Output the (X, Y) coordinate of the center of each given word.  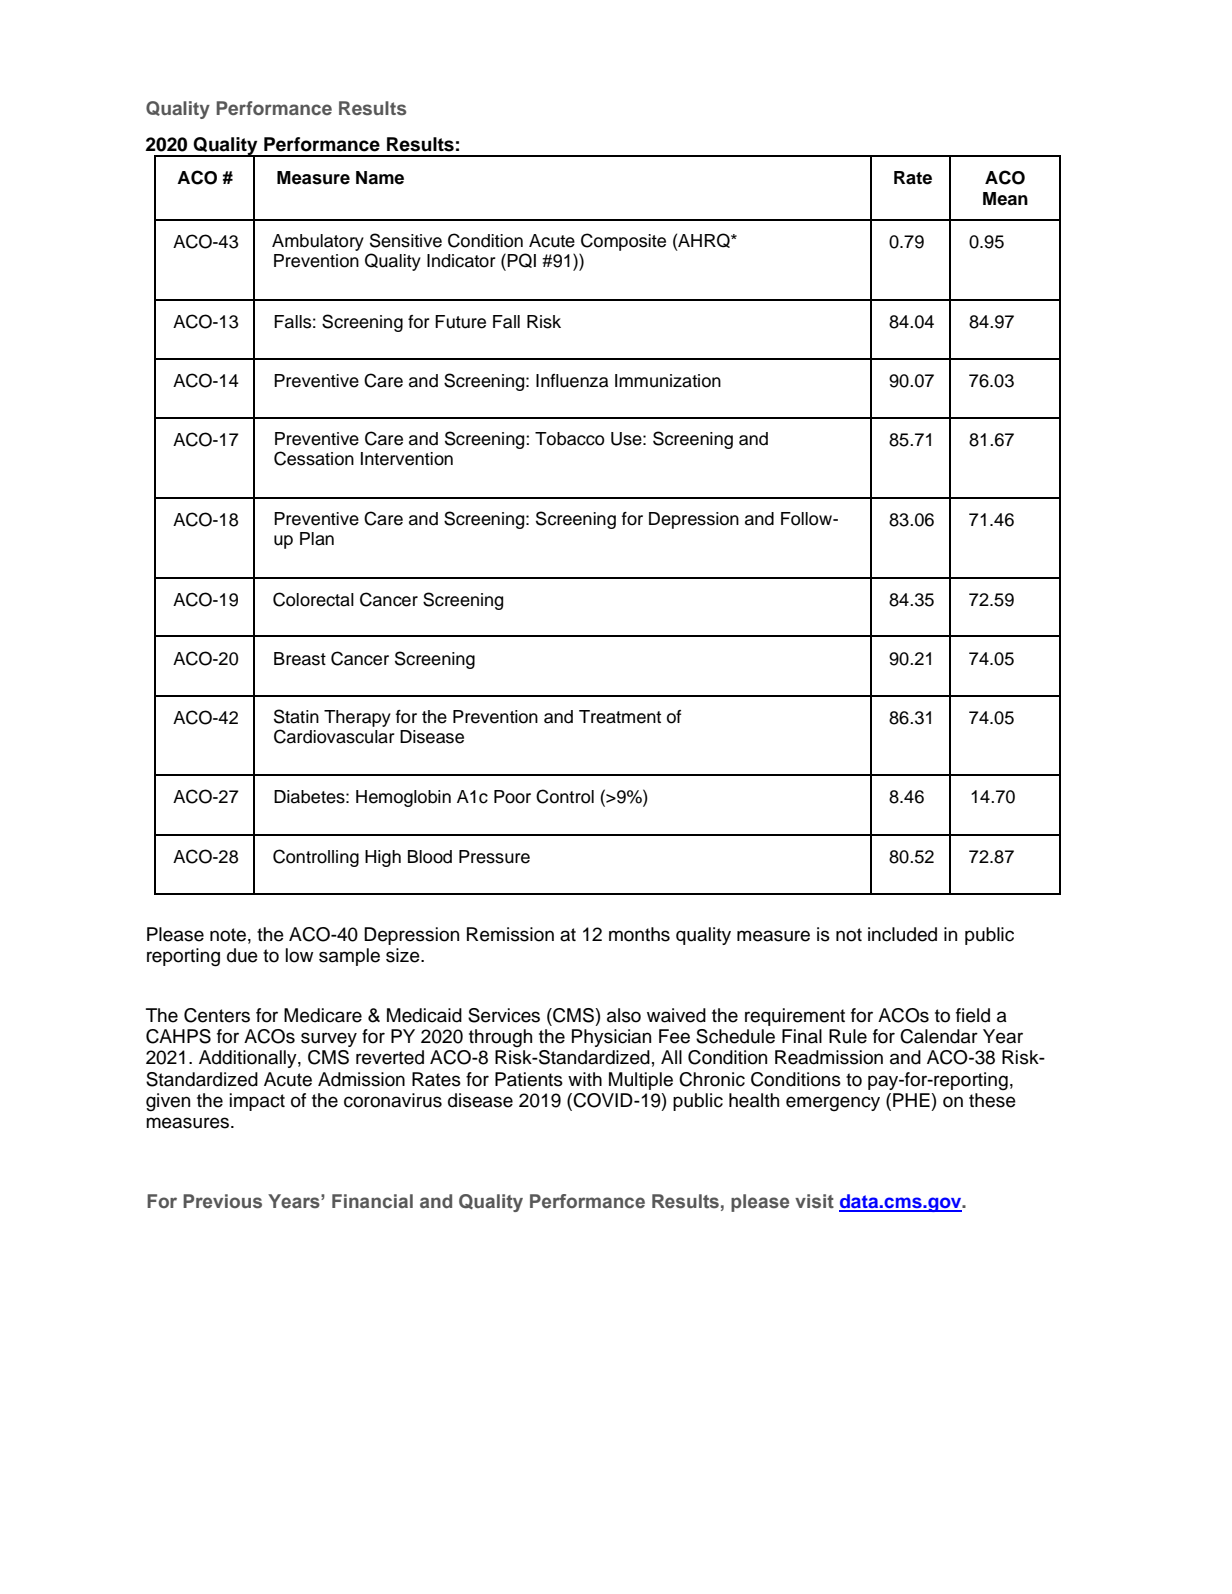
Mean (1005, 199)
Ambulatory (318, 242)
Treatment (620, 717)
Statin (296, 716)
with (585, 1079)
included (902, 934)
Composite (623, 242)
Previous (222, 1201)
